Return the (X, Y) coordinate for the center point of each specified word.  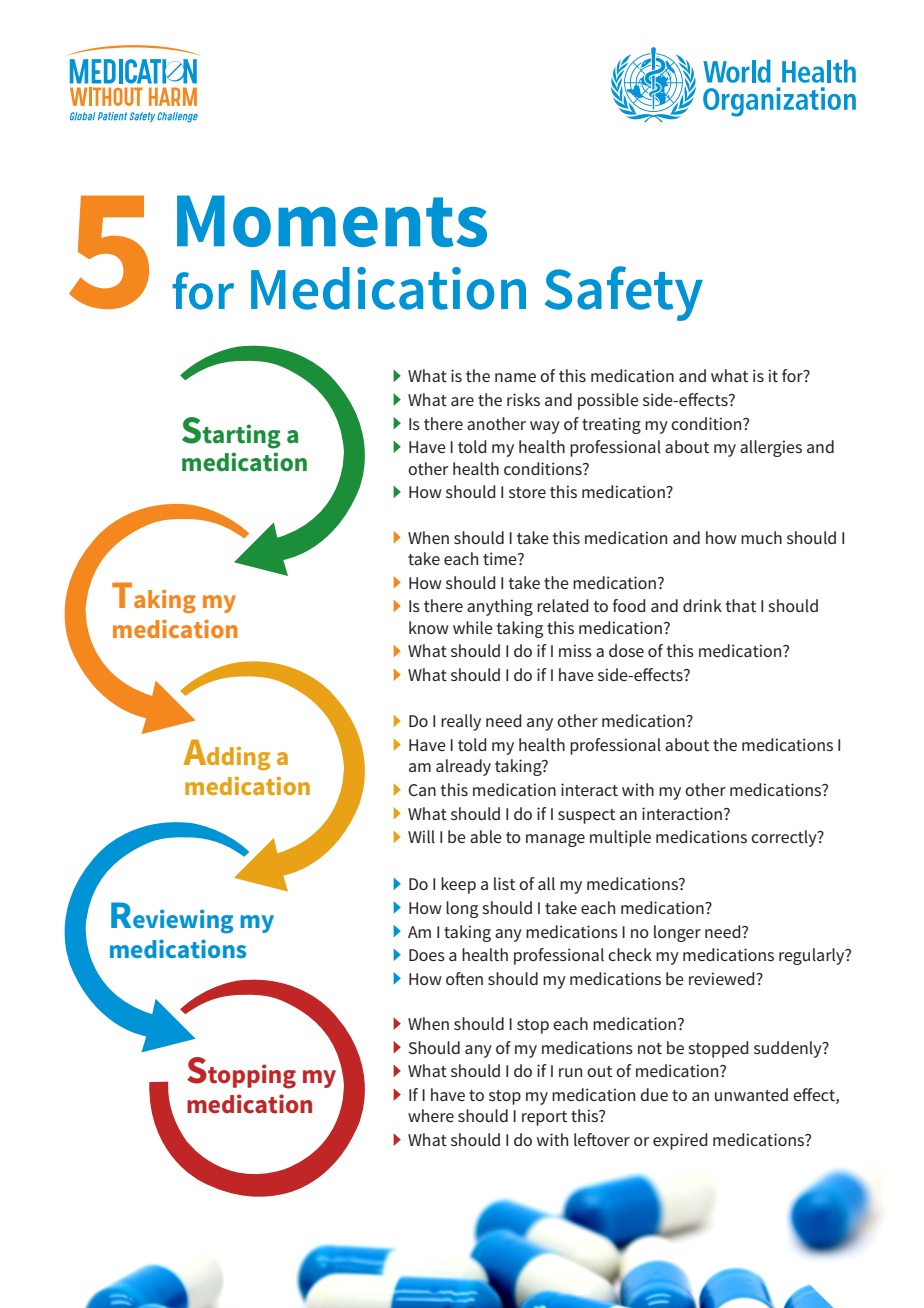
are (462, 401)
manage (555, 840)
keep (458, 885)
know (429, 627)
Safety (624, 293)
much (761, 537)
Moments (332, 221)
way (545, 427)
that (741, 605)
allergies (771, 448)
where (431, 1115)
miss (575, 650)
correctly (785, 838)
